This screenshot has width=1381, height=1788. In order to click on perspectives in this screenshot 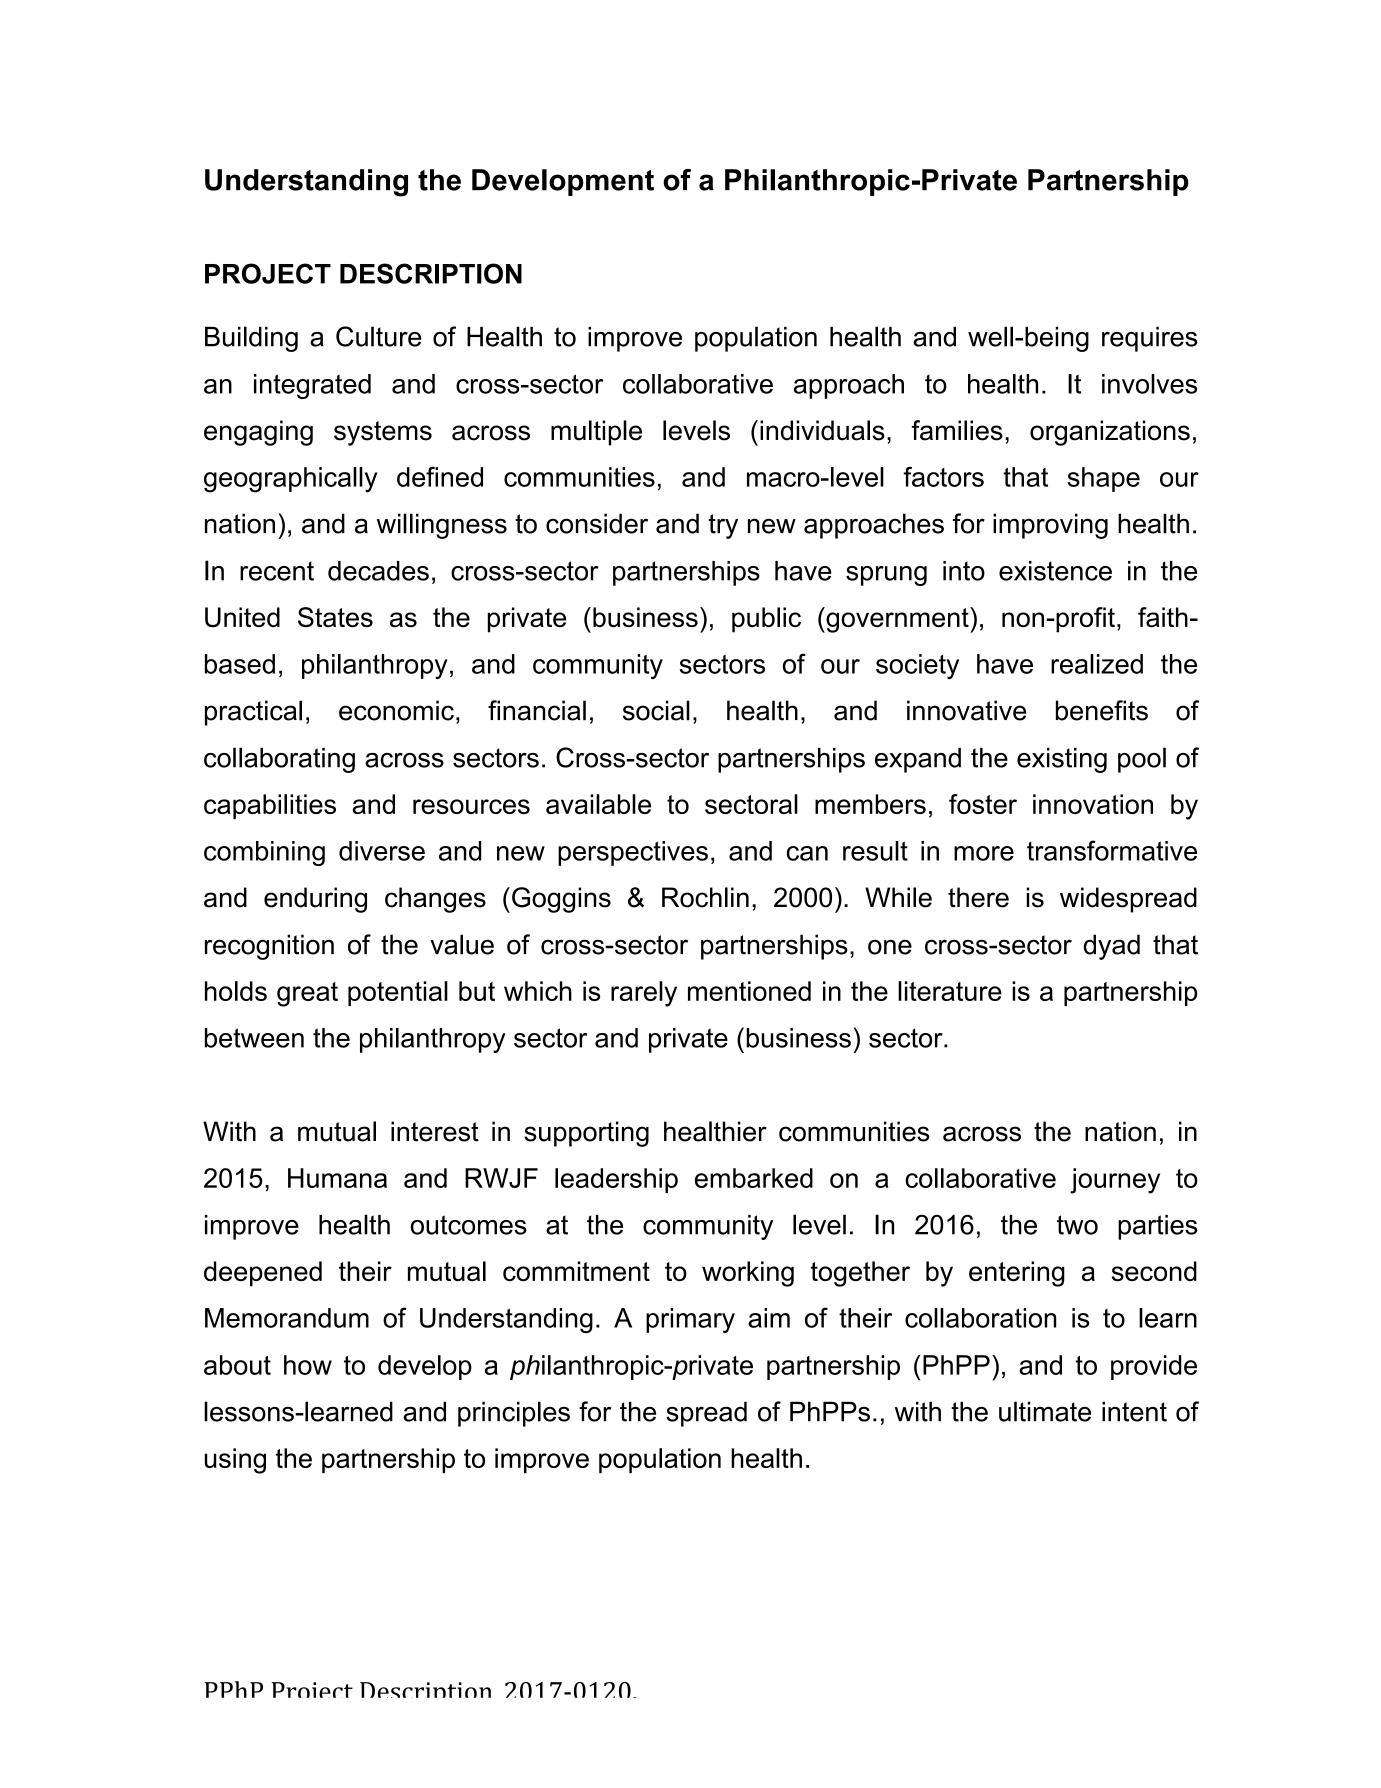, I will do `click(633, 853)`.
